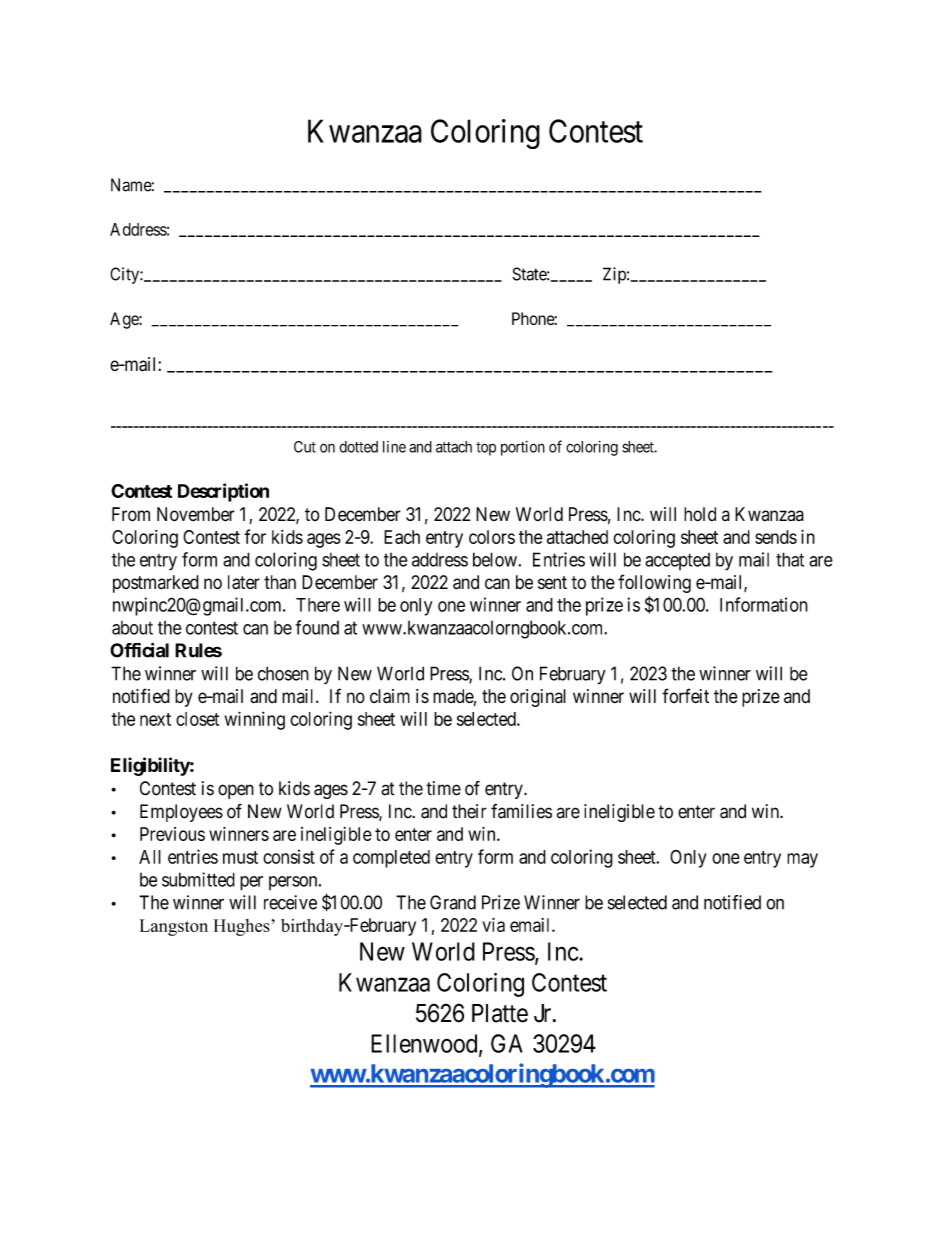 The width and height of the screenshot is (952, 1233). Describe the element at coordinates (240, 857) in the screenshot. I see `must` at that location.
